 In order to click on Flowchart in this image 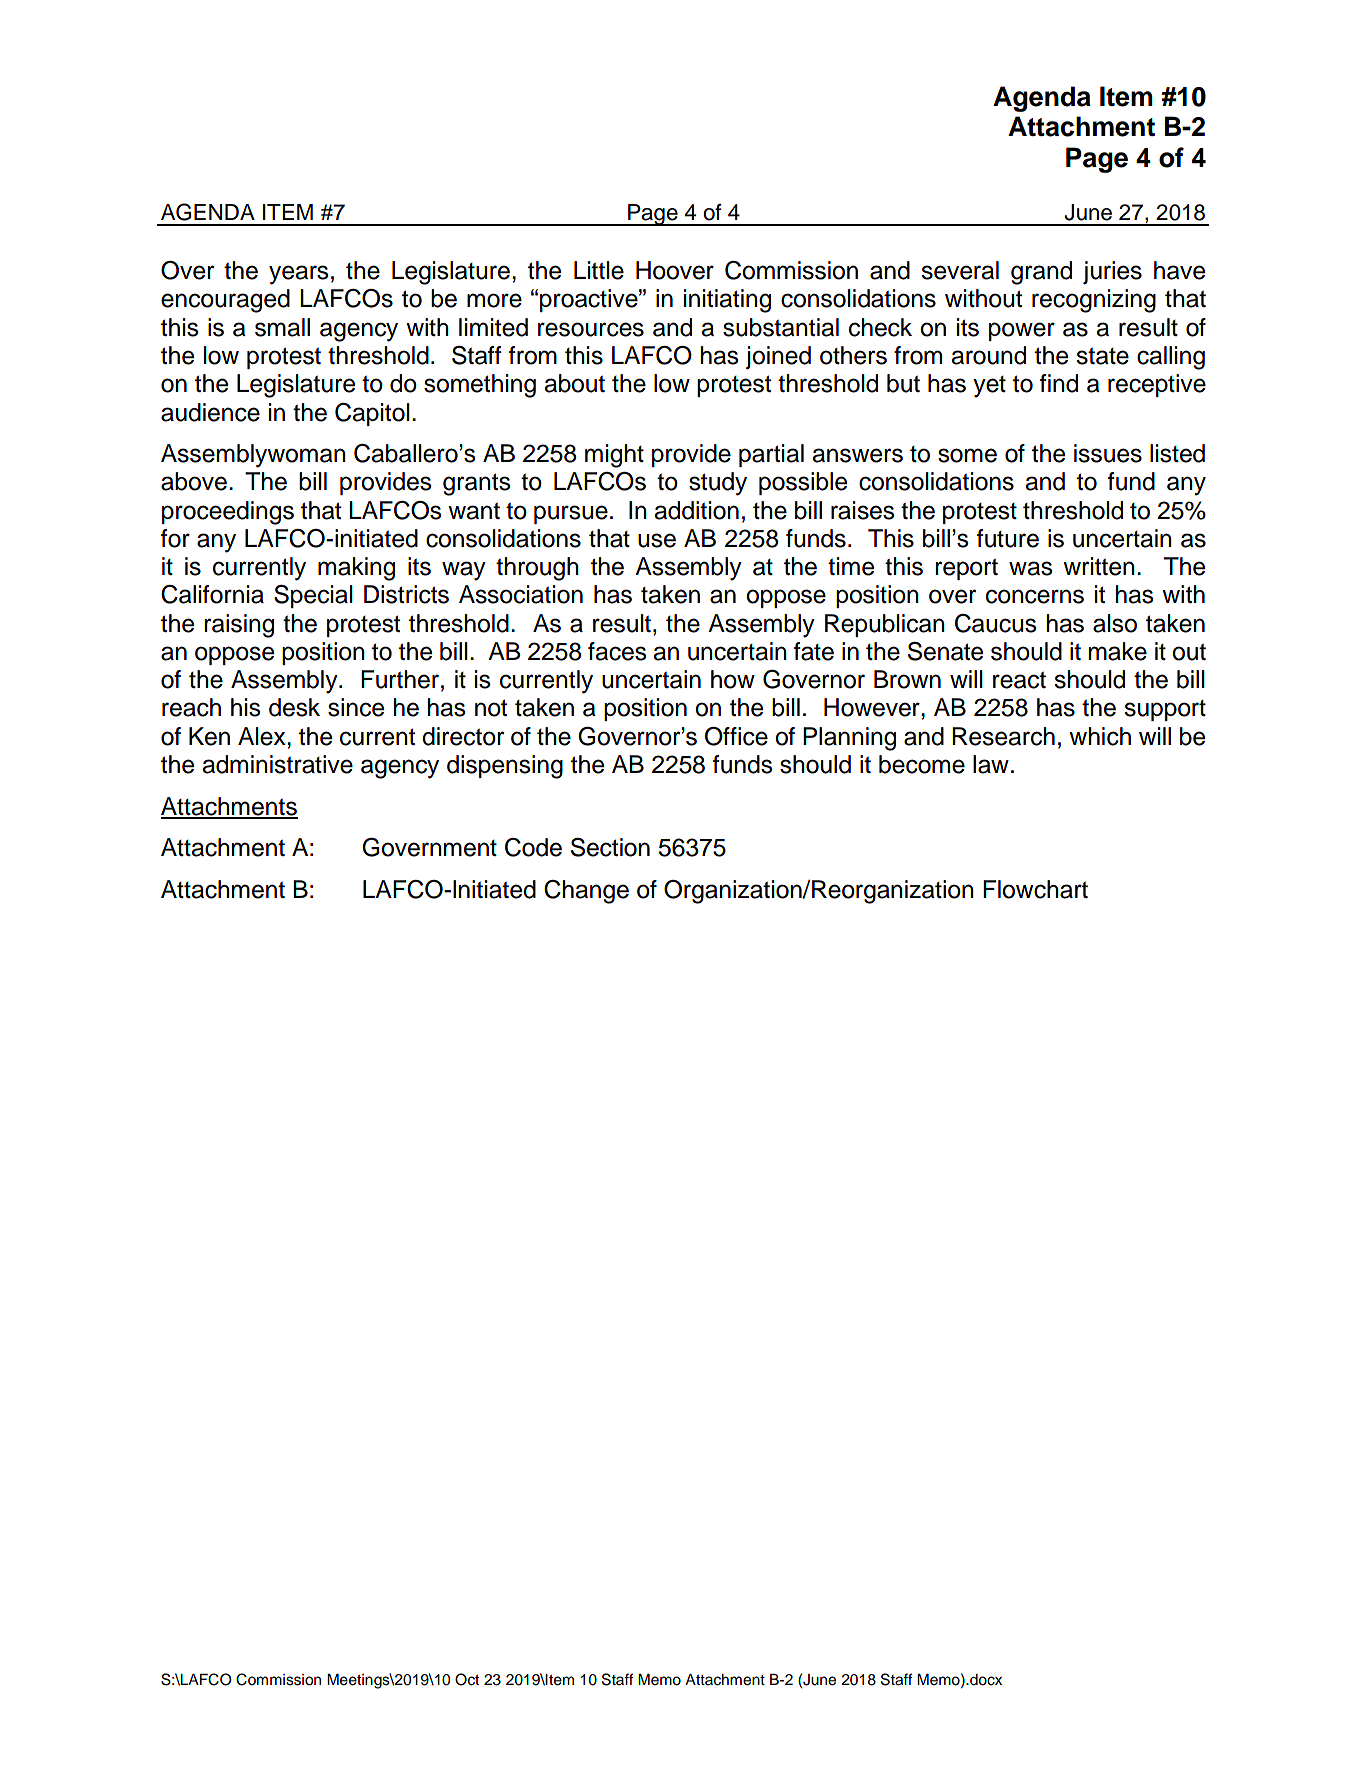, I will do `click(1035, 889)`.
